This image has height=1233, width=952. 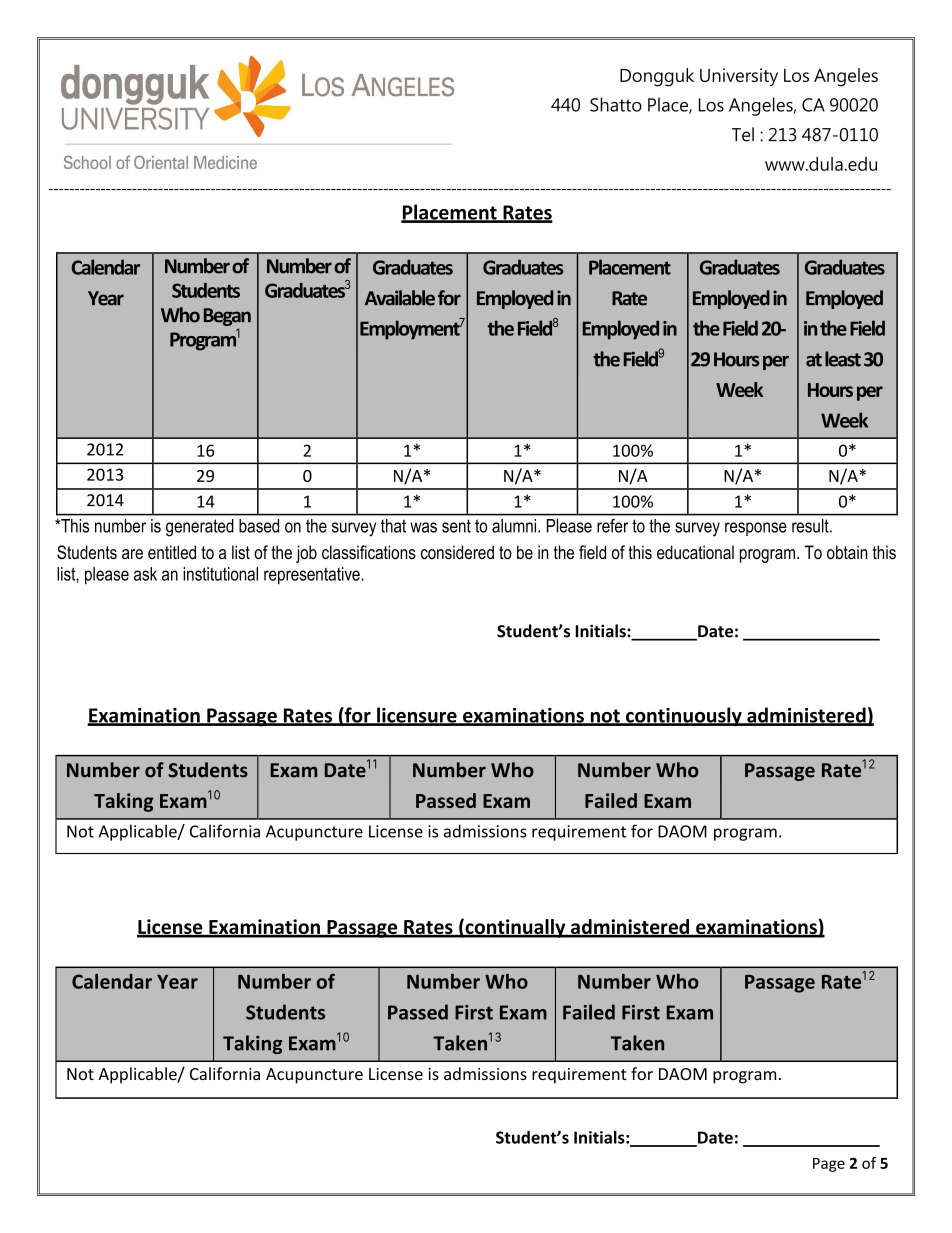 What do you see at coordinates (220, 574) in the image?
I see `institutional` at bounding box center [220, 574].
